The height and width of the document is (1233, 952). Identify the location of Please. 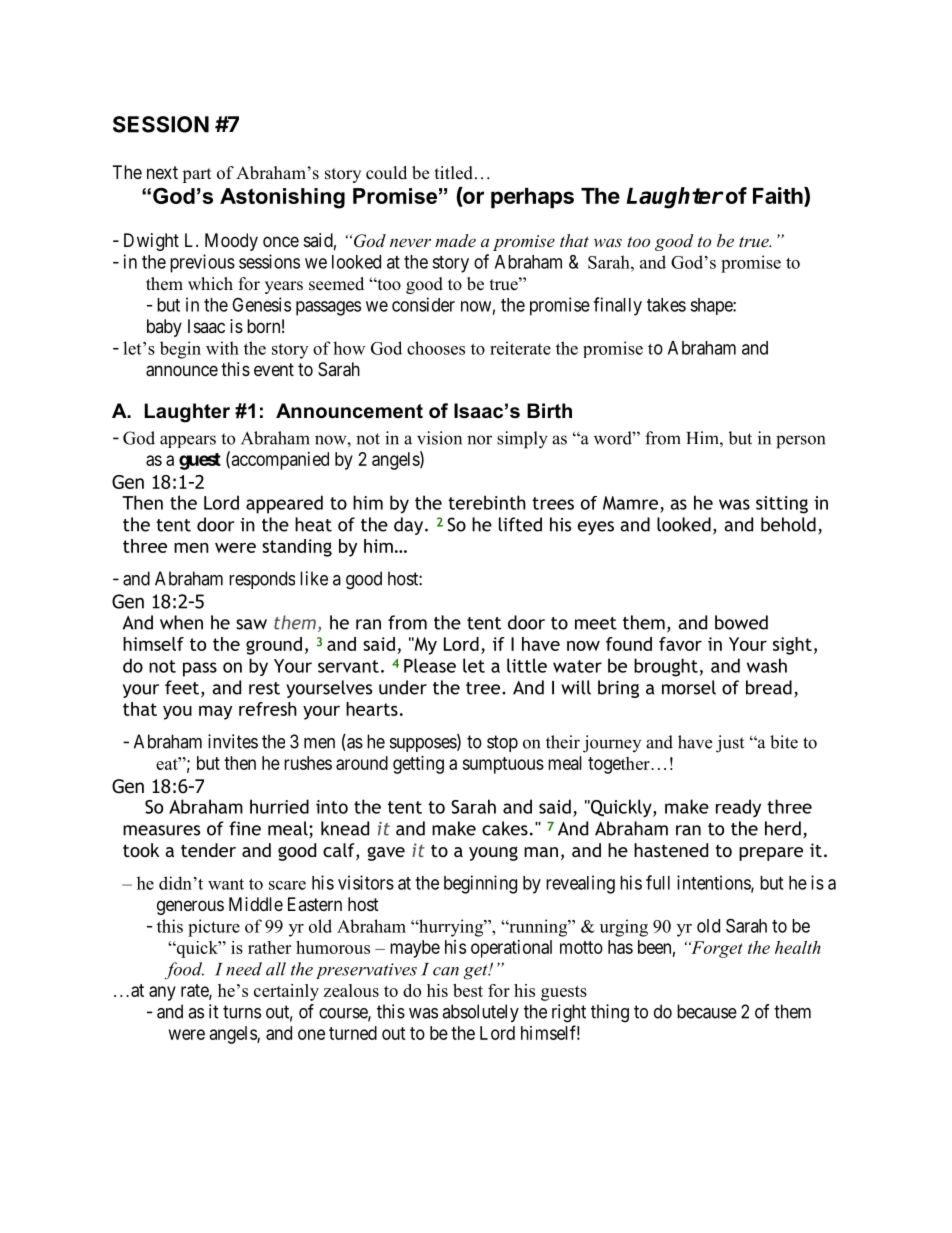
(430, 665).
